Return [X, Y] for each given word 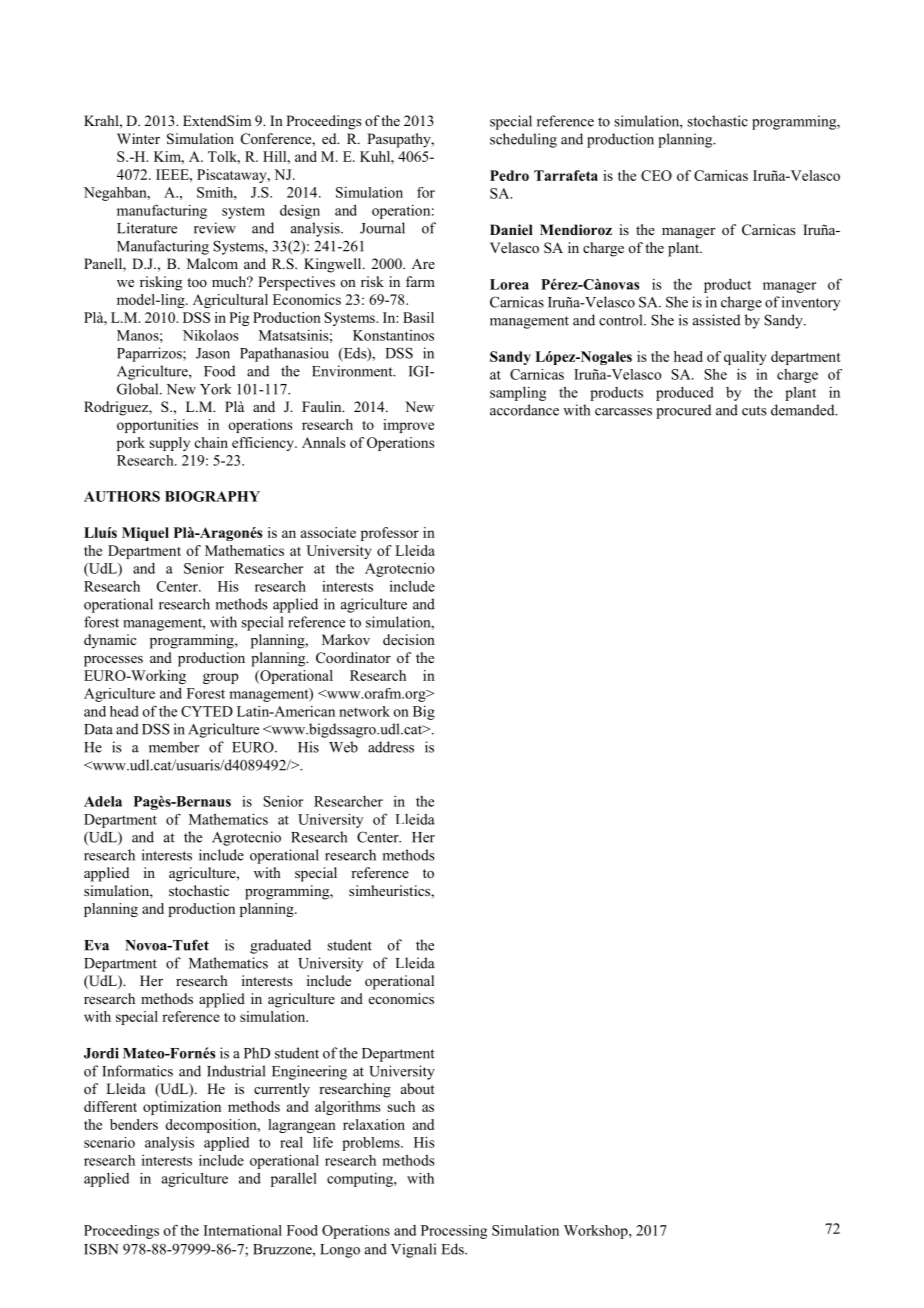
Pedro [509, 175]
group [221, 678]
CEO [656, 175]
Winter [138, 138]
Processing [454, 1232]
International [243, 1230]
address [391, 747]
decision [409, 639]
